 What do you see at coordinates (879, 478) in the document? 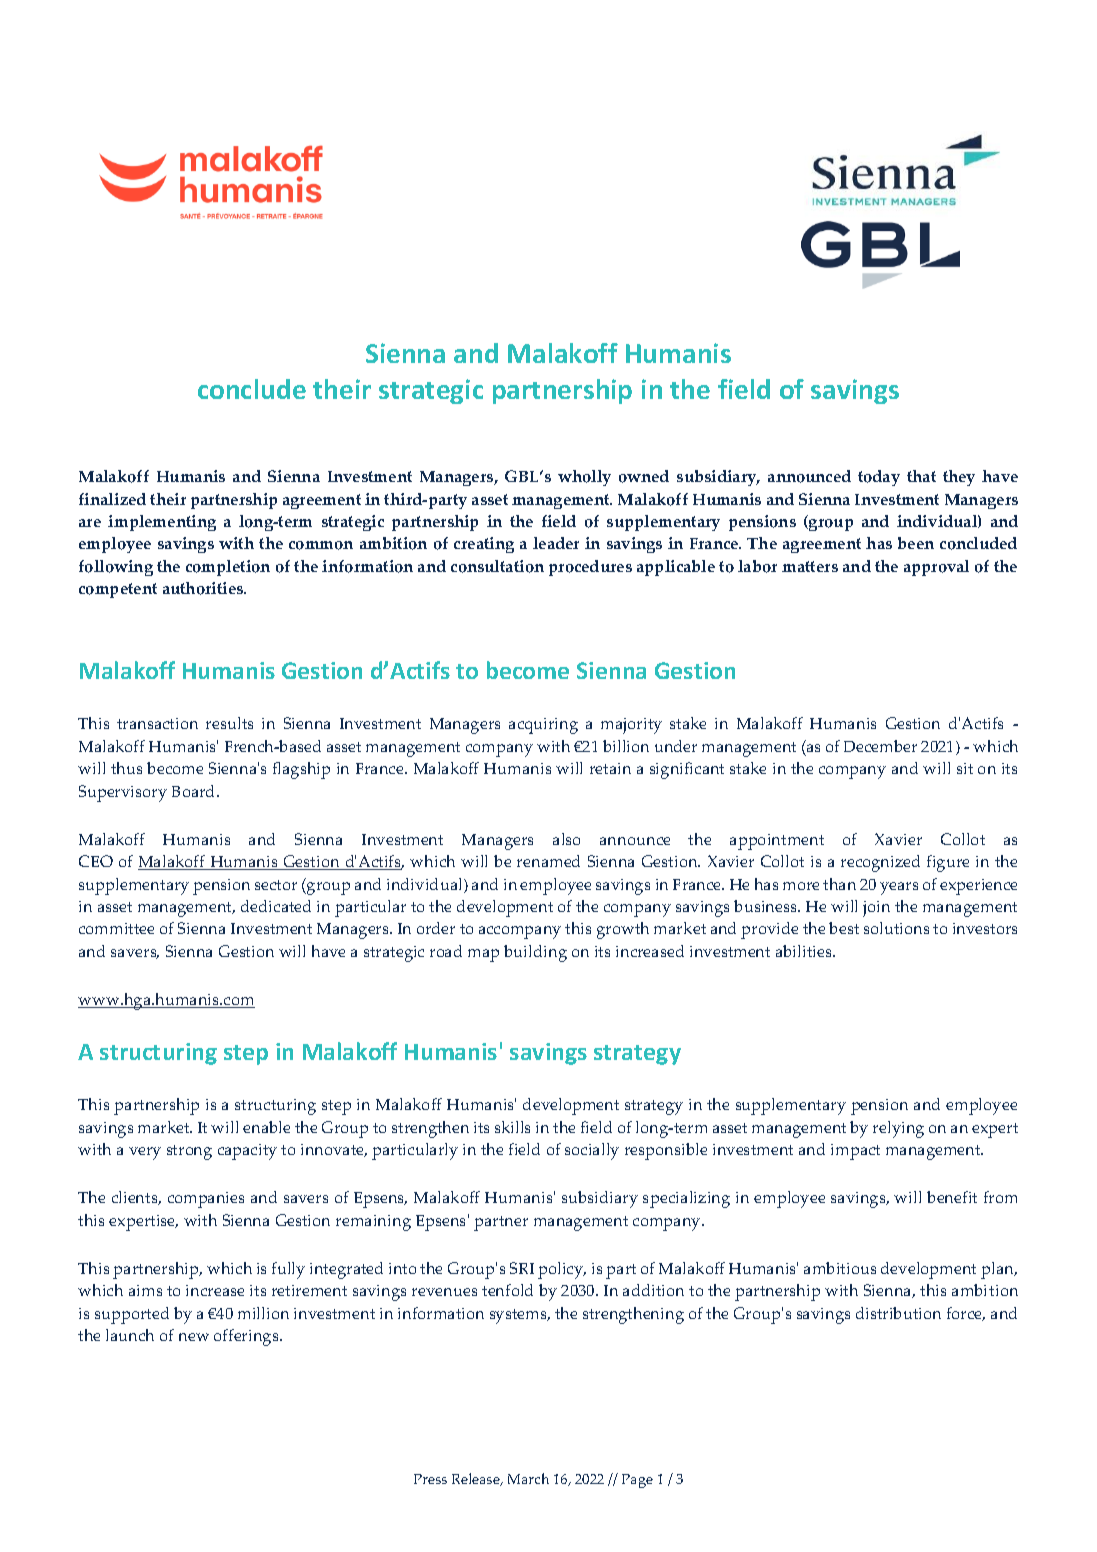
I see `today` at bounding box center [879, 478].
